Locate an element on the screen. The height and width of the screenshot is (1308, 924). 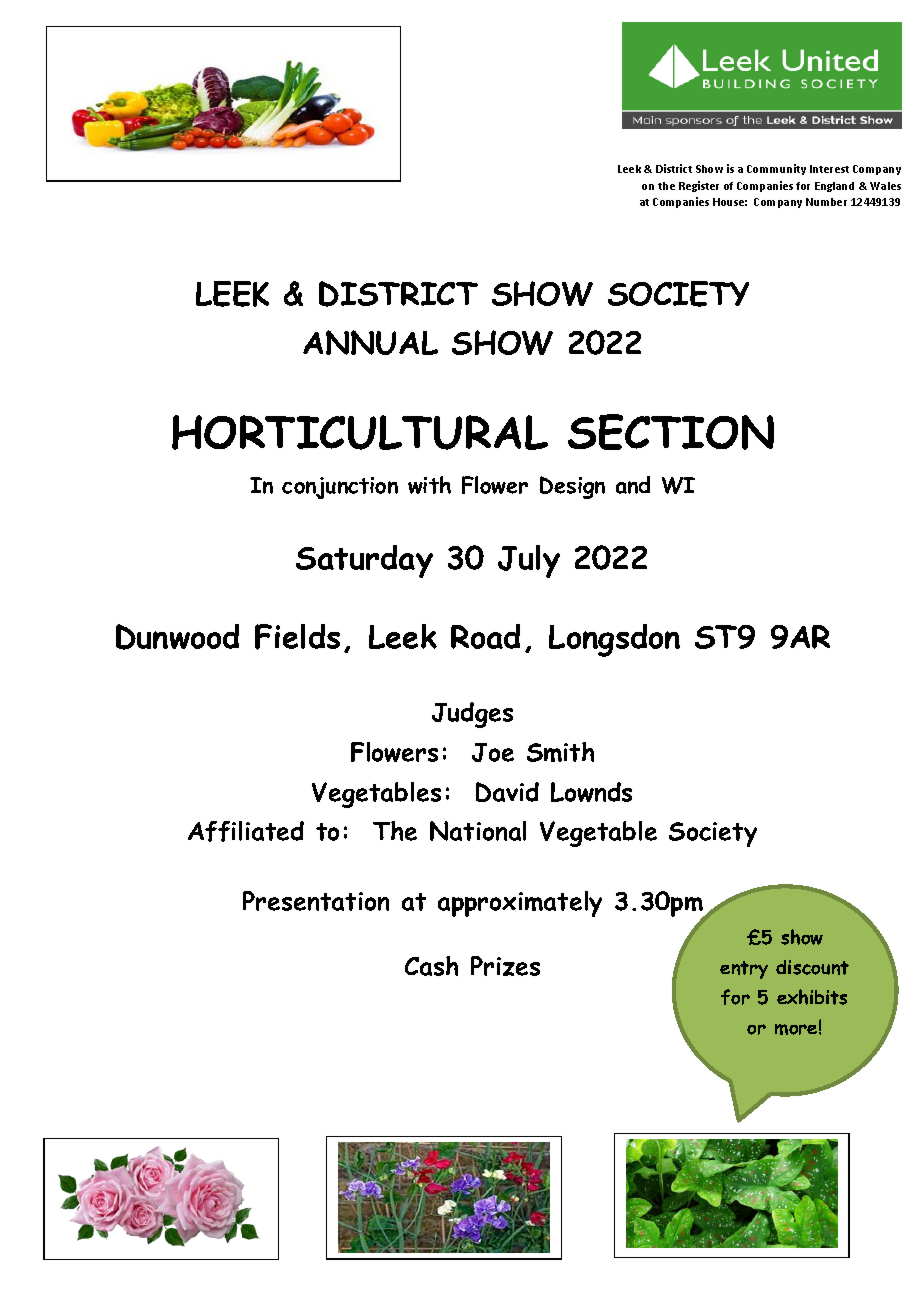
Prizes is located at coordinates (505, 966).
